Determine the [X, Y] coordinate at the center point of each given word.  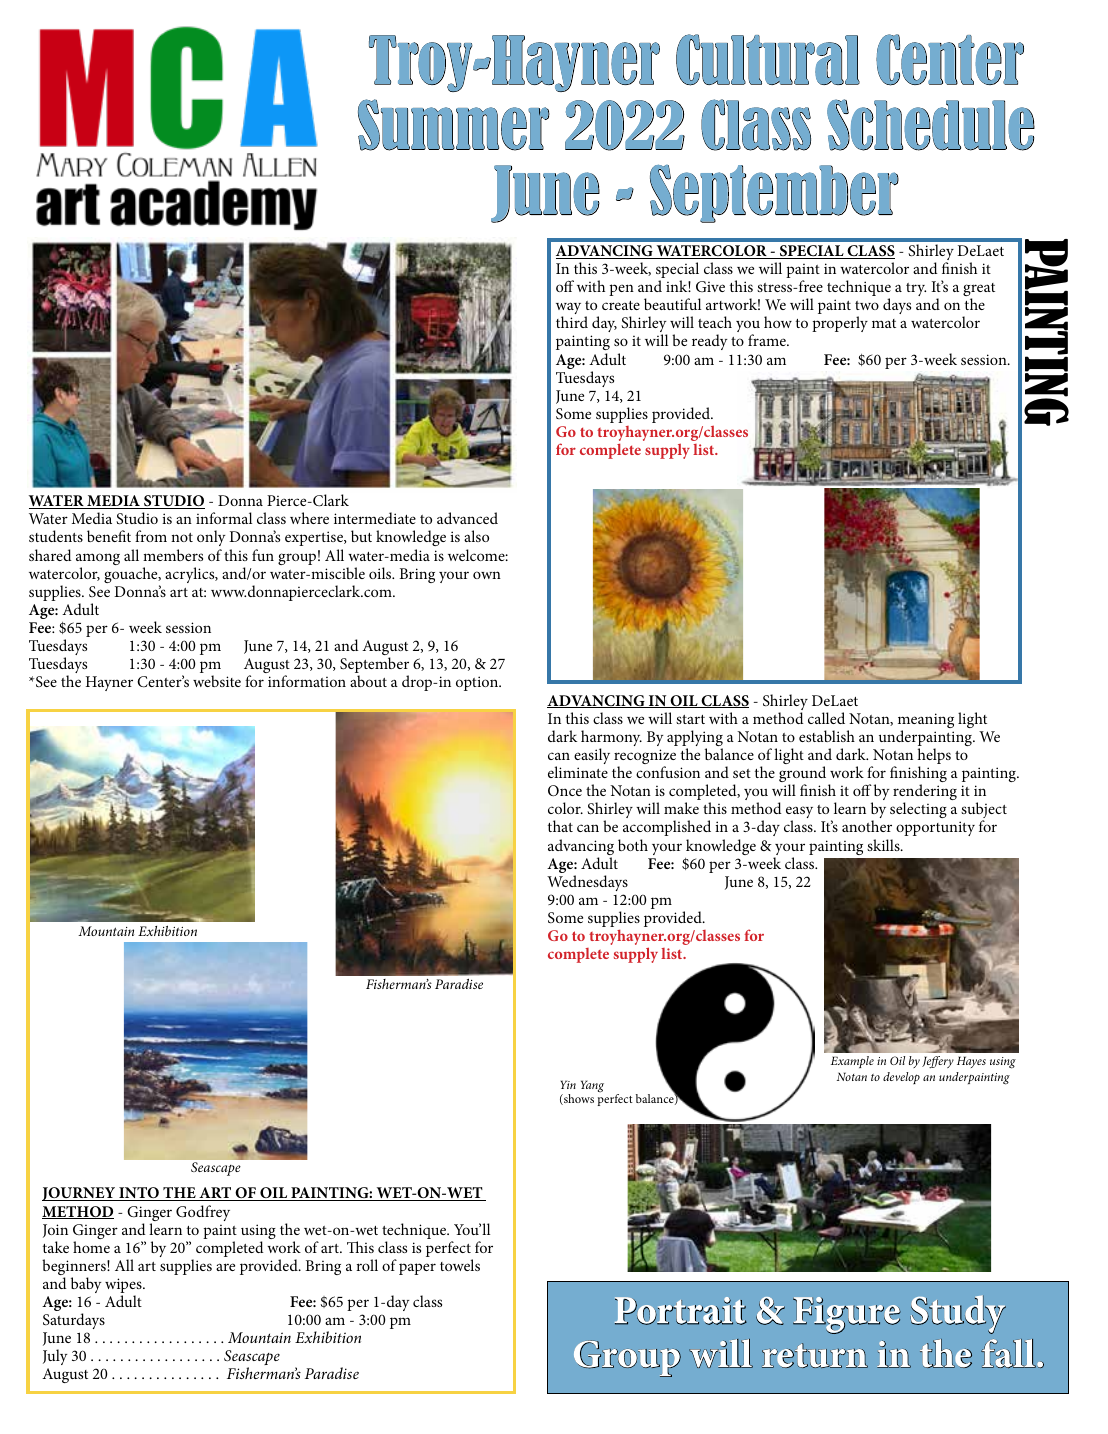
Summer [454, 125]
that [560, 826]
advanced [467, 518]
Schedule [931, 125]
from [151, 536]
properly [840, 324]
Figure [847, 1315]
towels [460, 1265]
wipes [124, 1287]
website [217, 681]
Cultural [768, 60]
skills [884, 845]
